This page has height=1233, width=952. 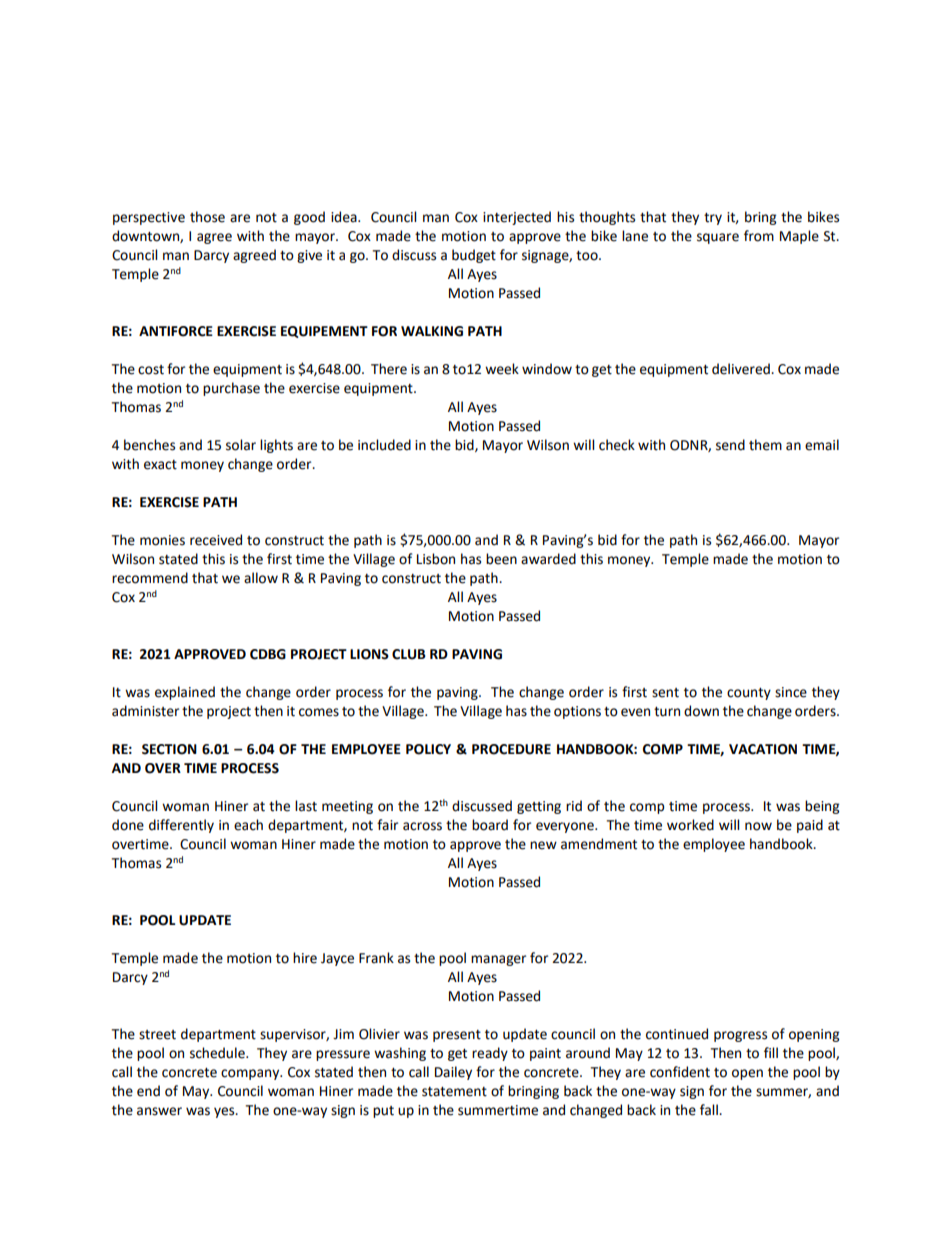 What do you see at coordinates (207, 217) in the page?
I see `those` at bounding box center [207, 217].
